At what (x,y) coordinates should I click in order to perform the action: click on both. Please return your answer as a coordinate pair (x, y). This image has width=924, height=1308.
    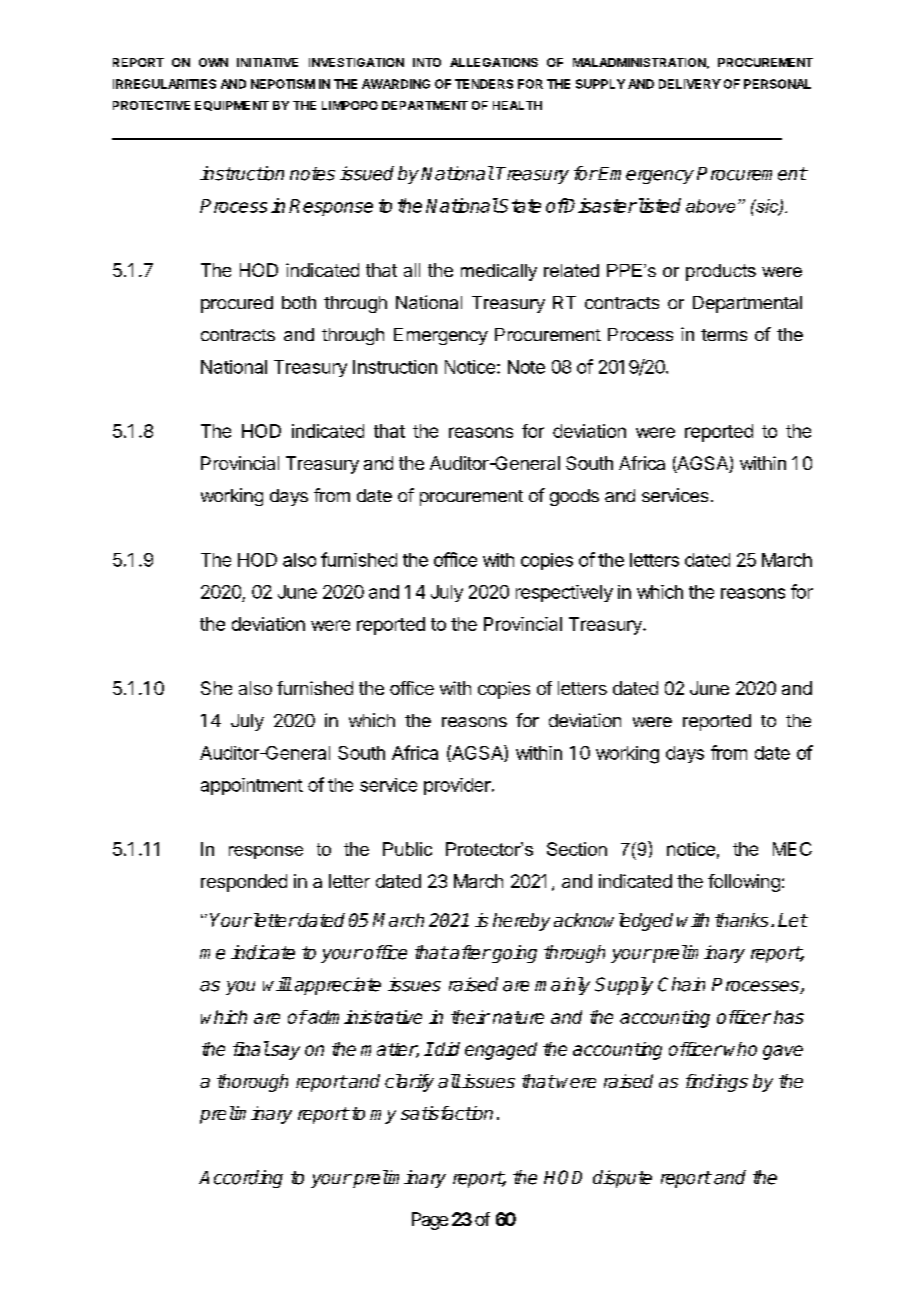
    Looking at the image, I should click on (299, 302).
